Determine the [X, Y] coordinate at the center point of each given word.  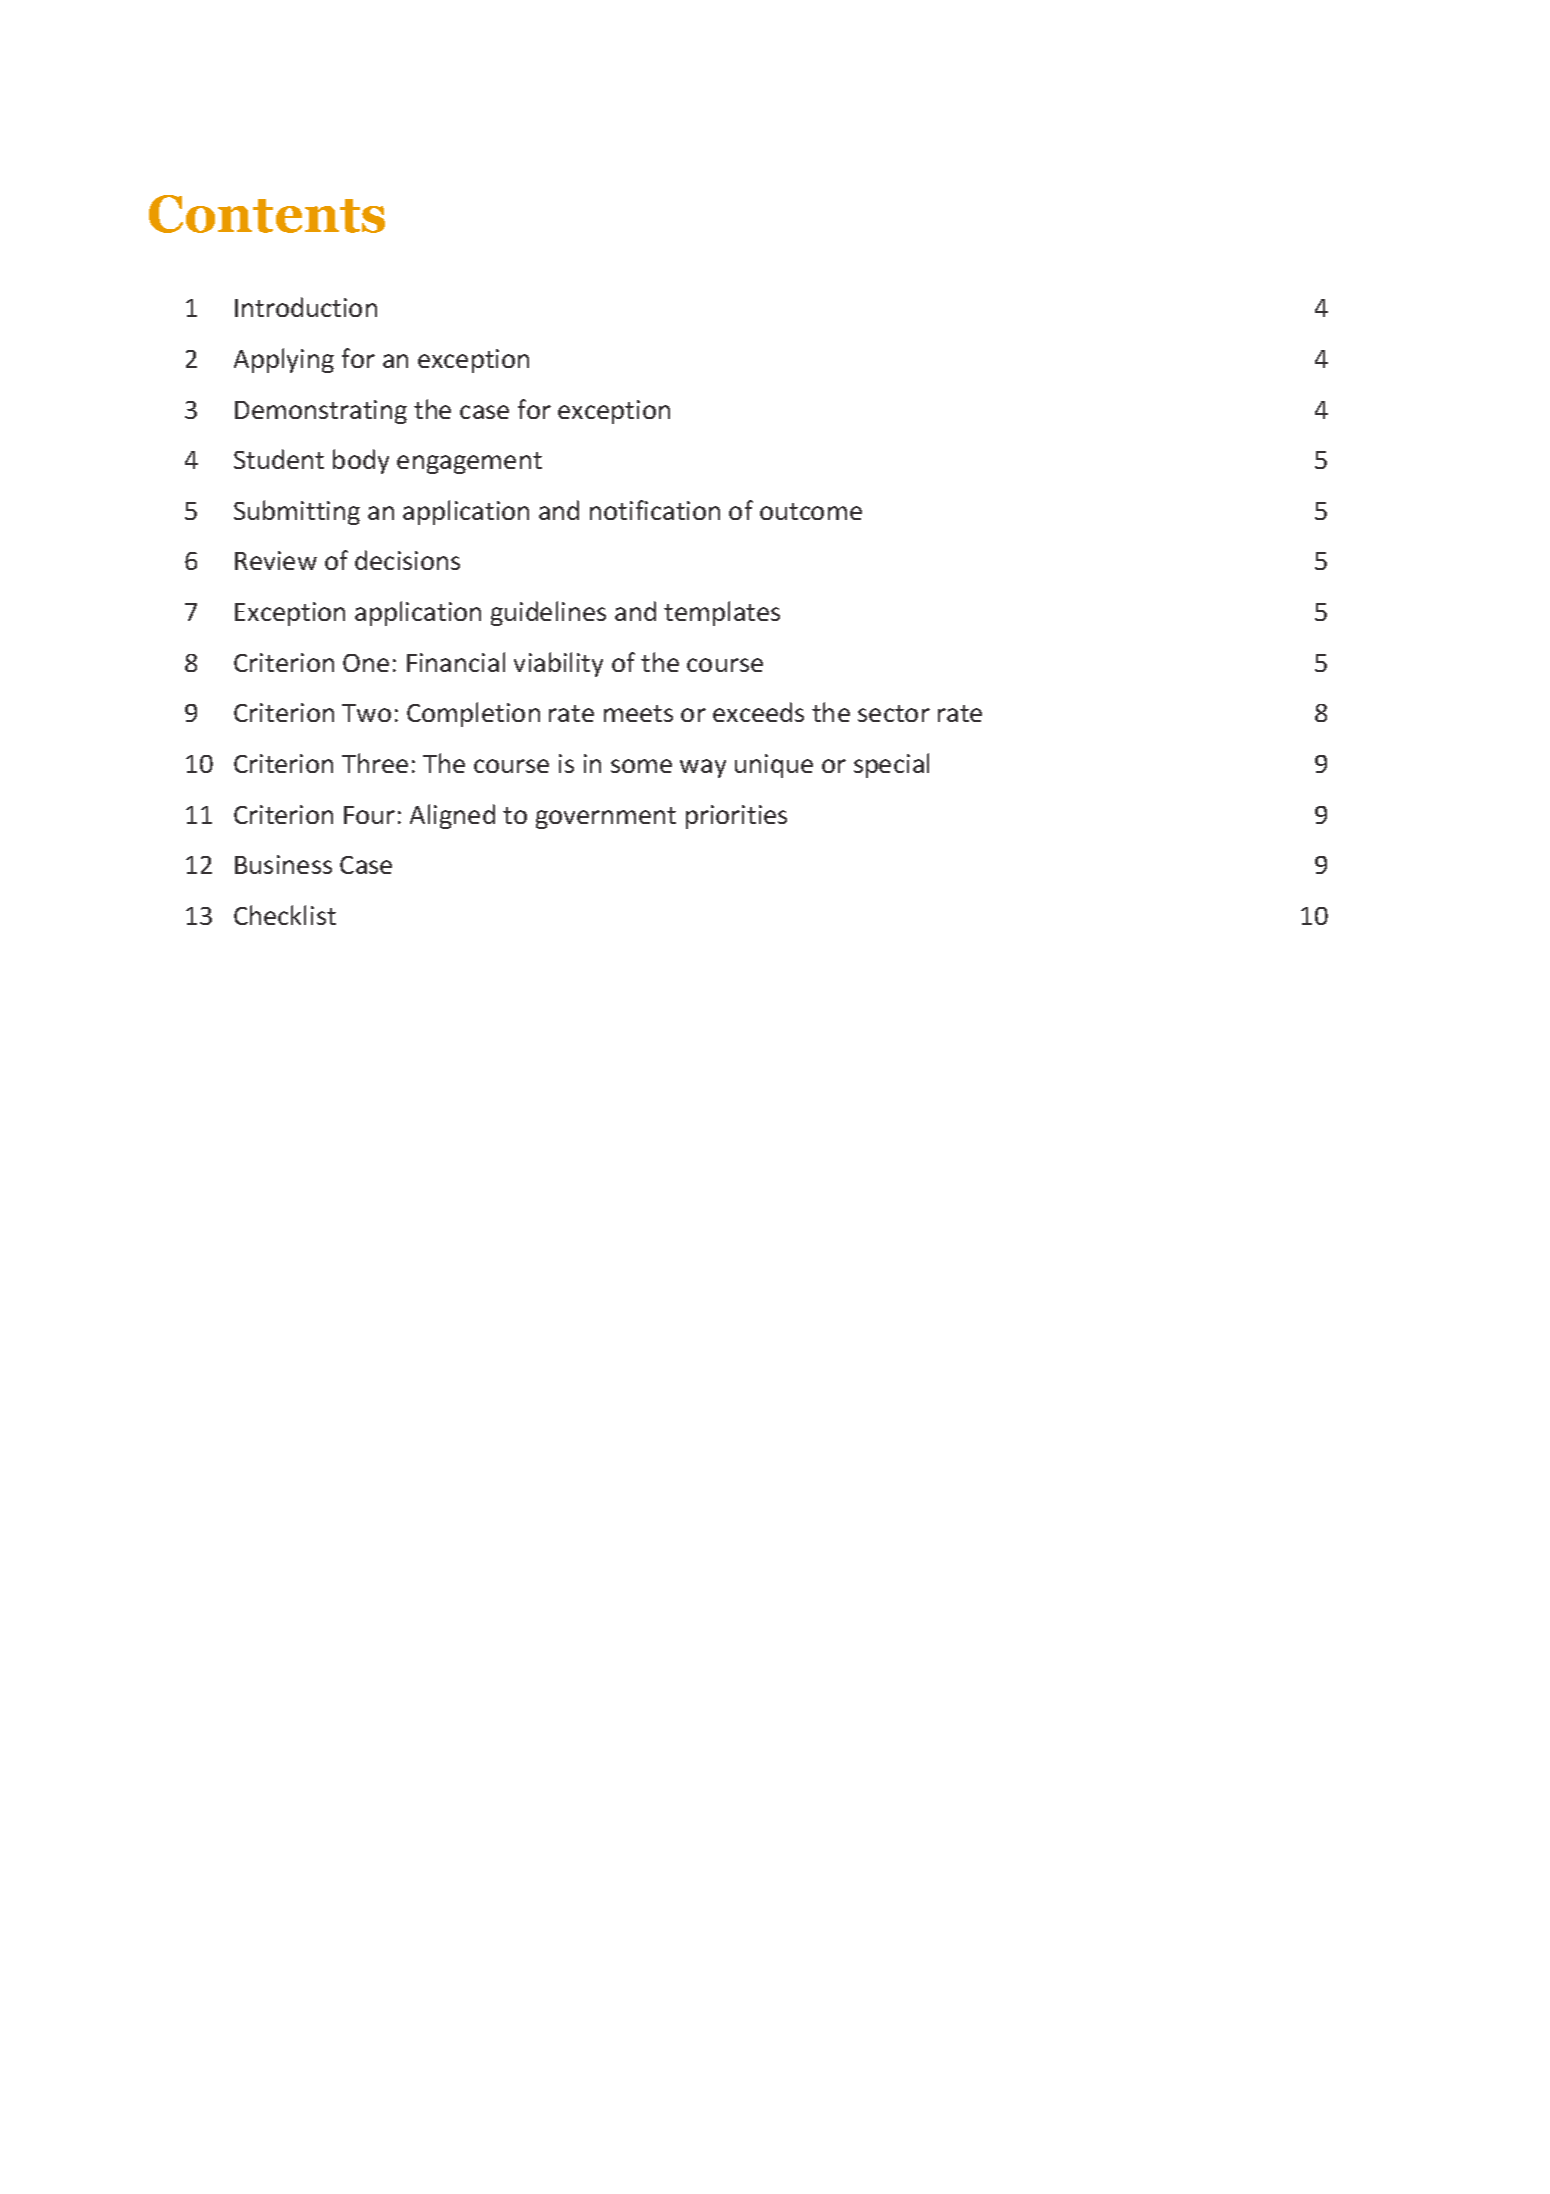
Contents [267, 214]
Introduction [306, 307]
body [361, 461]
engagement [469, 463]
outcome [811, 511]
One [366, 663]
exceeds [758, 712]
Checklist [285, 915]
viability [558, 664]
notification [655, 510]
